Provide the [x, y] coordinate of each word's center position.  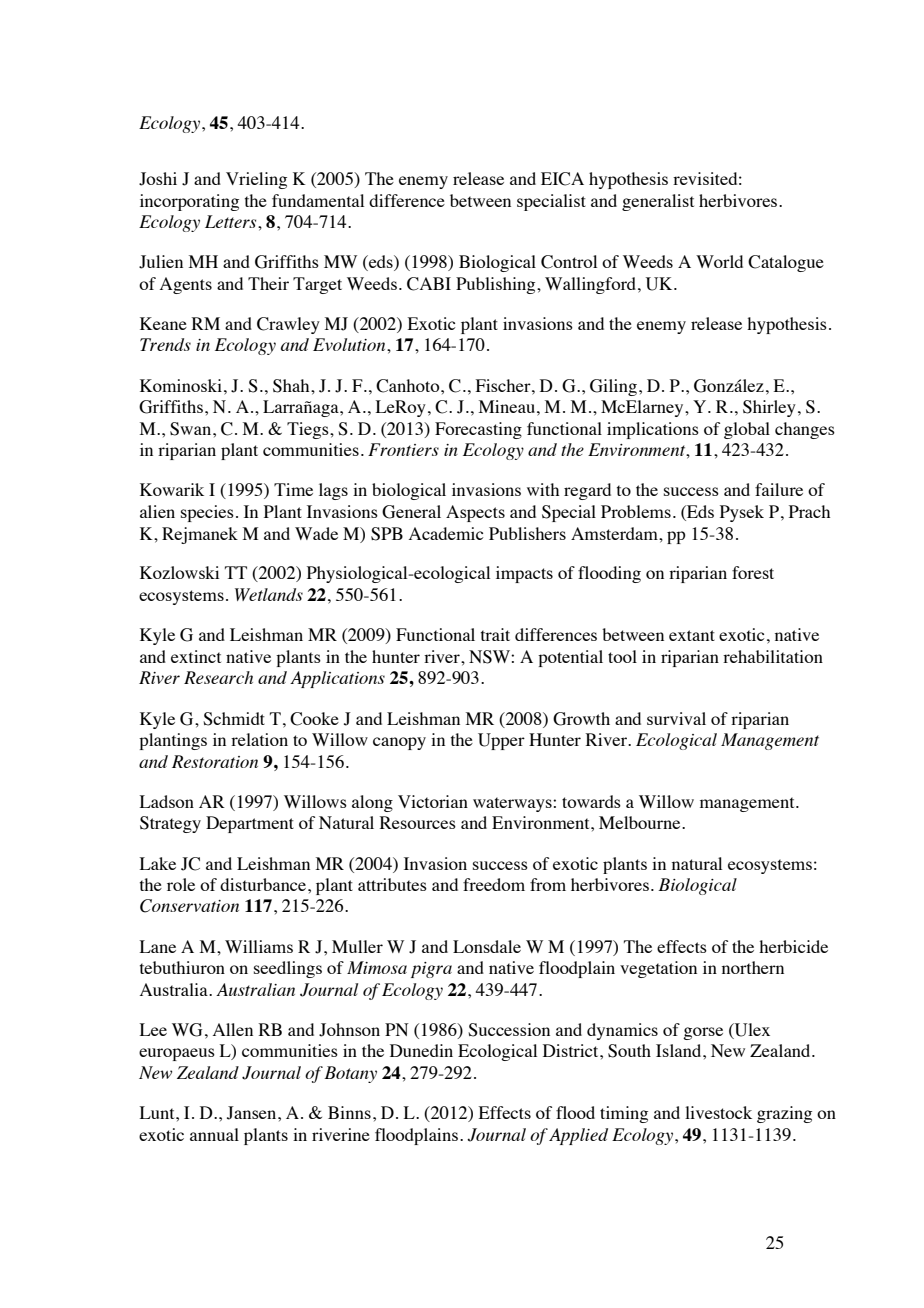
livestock [718, 1112]
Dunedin [421, 1050]
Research [218, 677]
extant [692, 635]
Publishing [497, 285]
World [719, 261]
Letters [232, 221]
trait [495, 634]
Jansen [253, 1113]
